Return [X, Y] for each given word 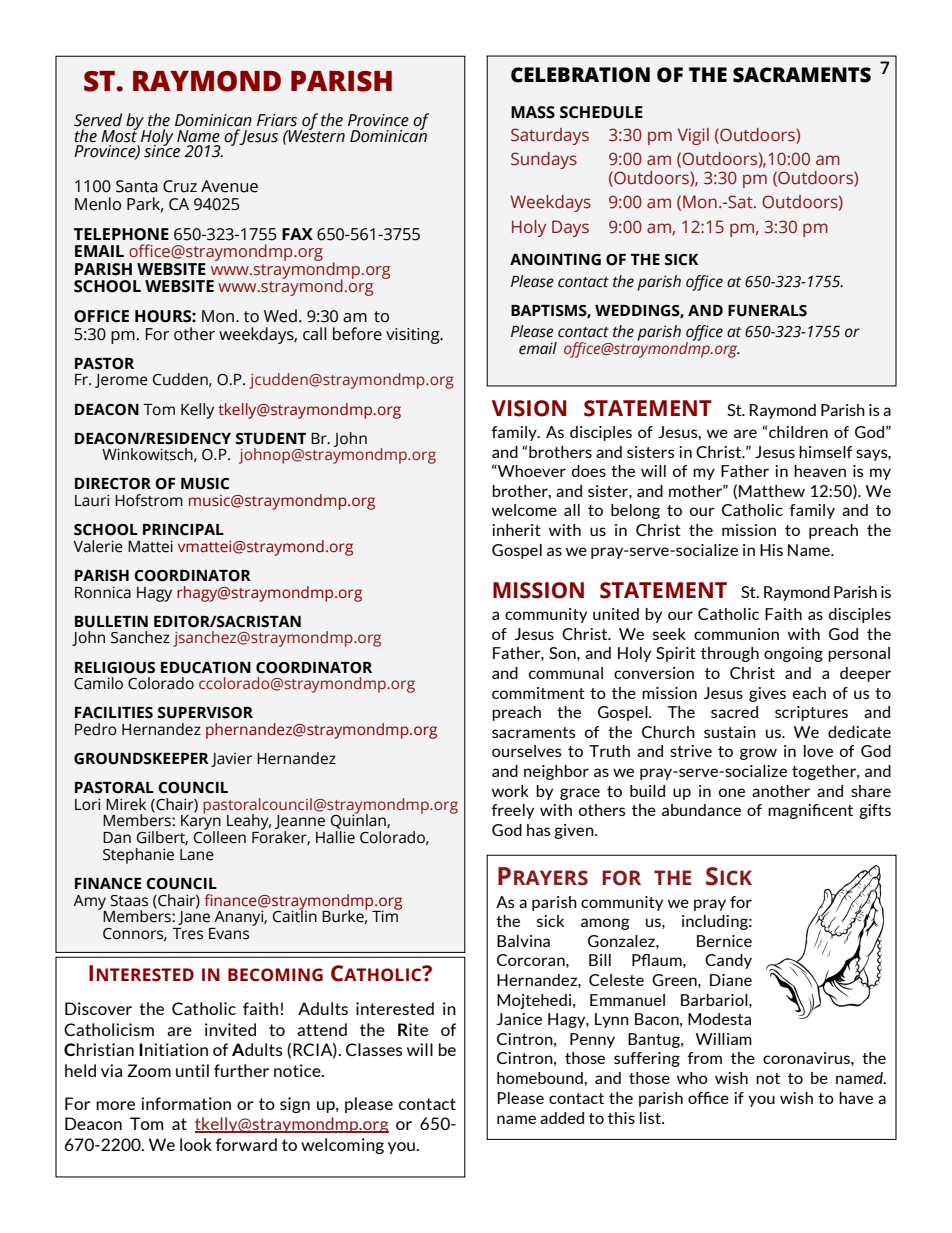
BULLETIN [111, 622]
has [539, 830]
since [162, 150]
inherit [516, 530]
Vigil [693, 136]
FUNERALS [767, 311]
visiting [414, 336]
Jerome [121, 381]
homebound [541, 1078]
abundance [701, 810]
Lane [197, 855]
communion [736, 634]
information [186, 1103]
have [856, 1098]
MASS [533, 112]
